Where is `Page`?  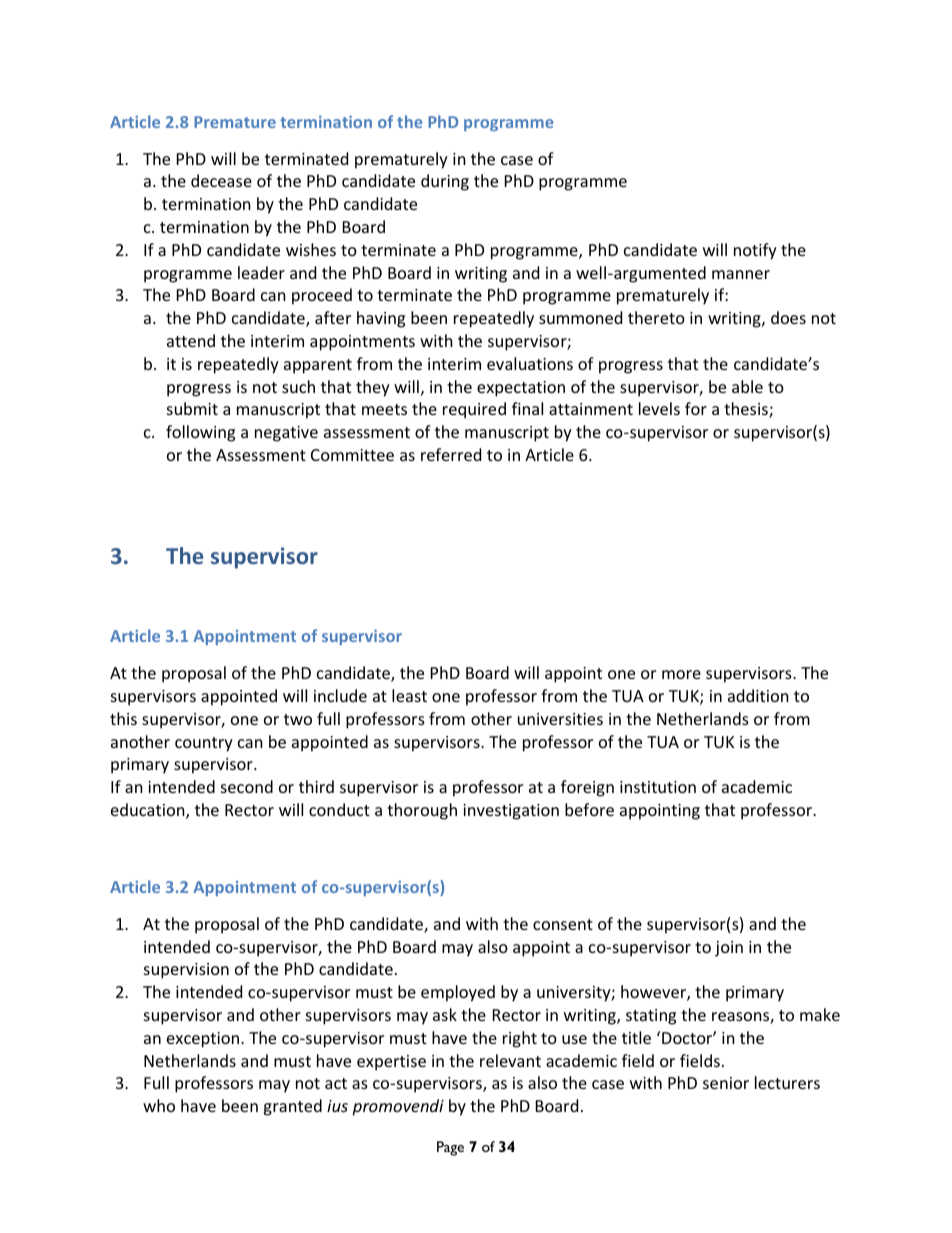 Page is located at coordinates (450, 1148).
